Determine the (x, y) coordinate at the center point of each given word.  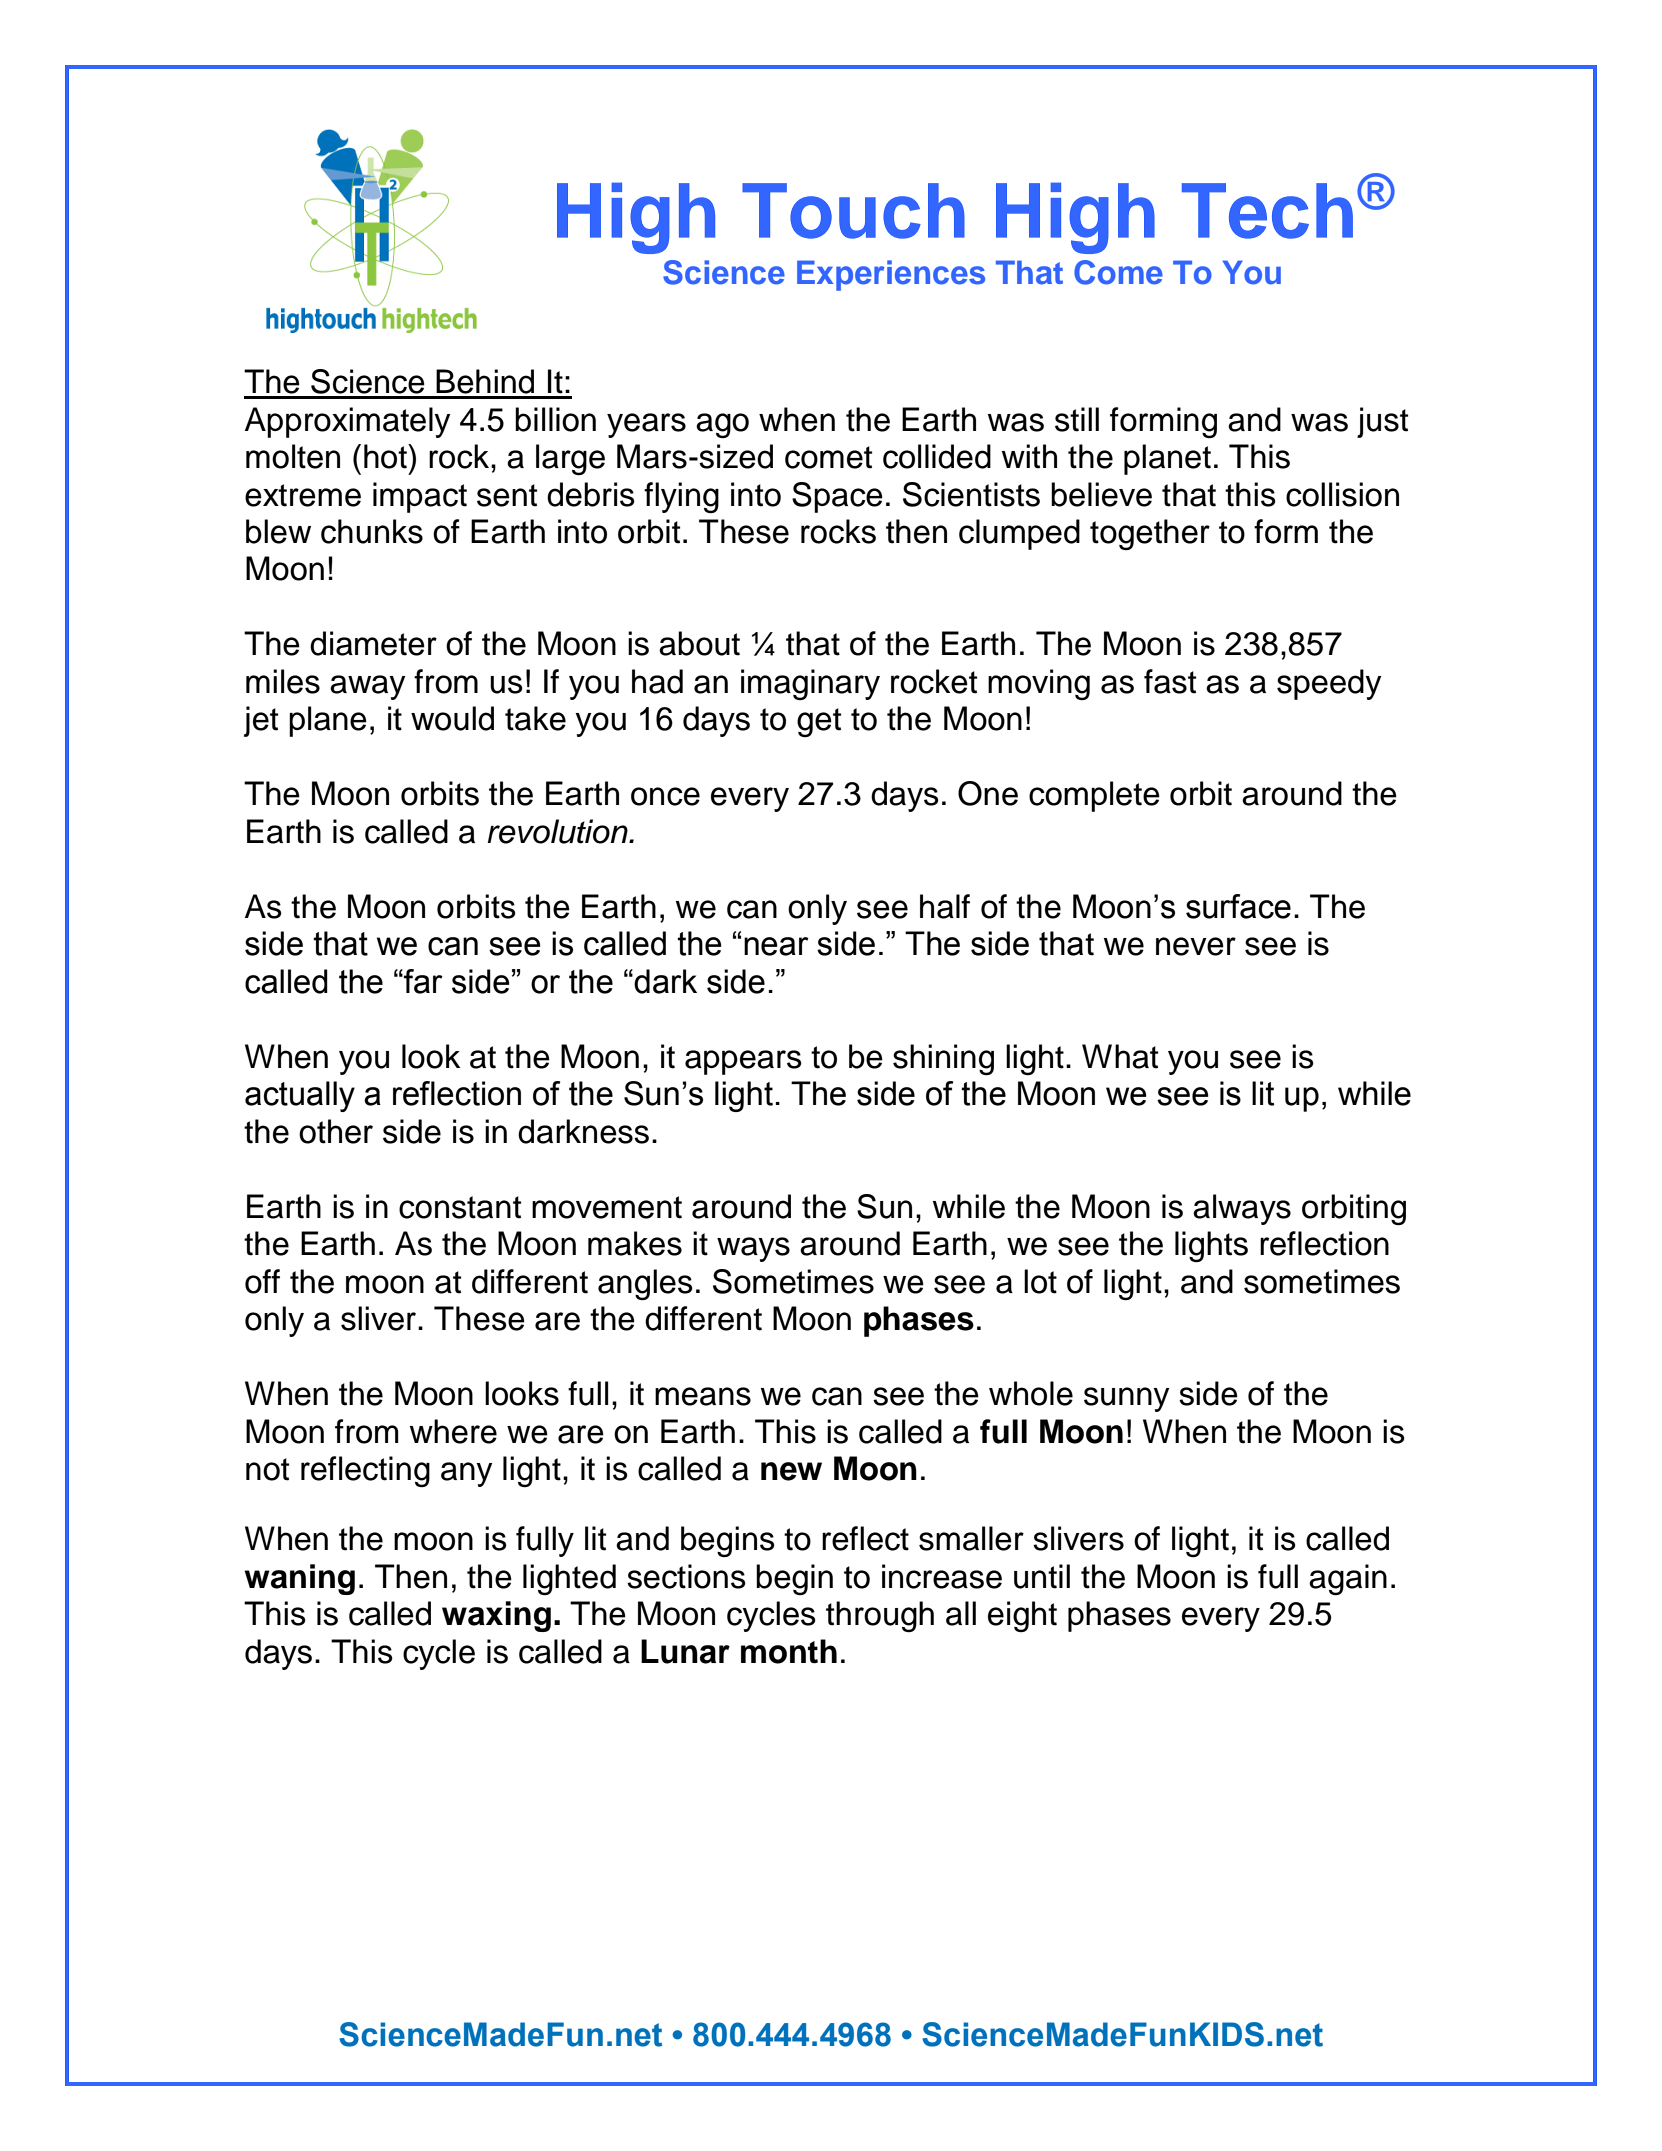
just (1382, 422)
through (880, 1616)
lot (1040, 1281)
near (776, 946)
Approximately (348, 422)
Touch (853, 211)
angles (645, 1284)
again (1348, 1579)
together (1150, 534)
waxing (496, 1616)
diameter (373, 643)
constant (460, 1207)
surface (1238, 906)
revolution (558, 831)
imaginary (810, 684)
